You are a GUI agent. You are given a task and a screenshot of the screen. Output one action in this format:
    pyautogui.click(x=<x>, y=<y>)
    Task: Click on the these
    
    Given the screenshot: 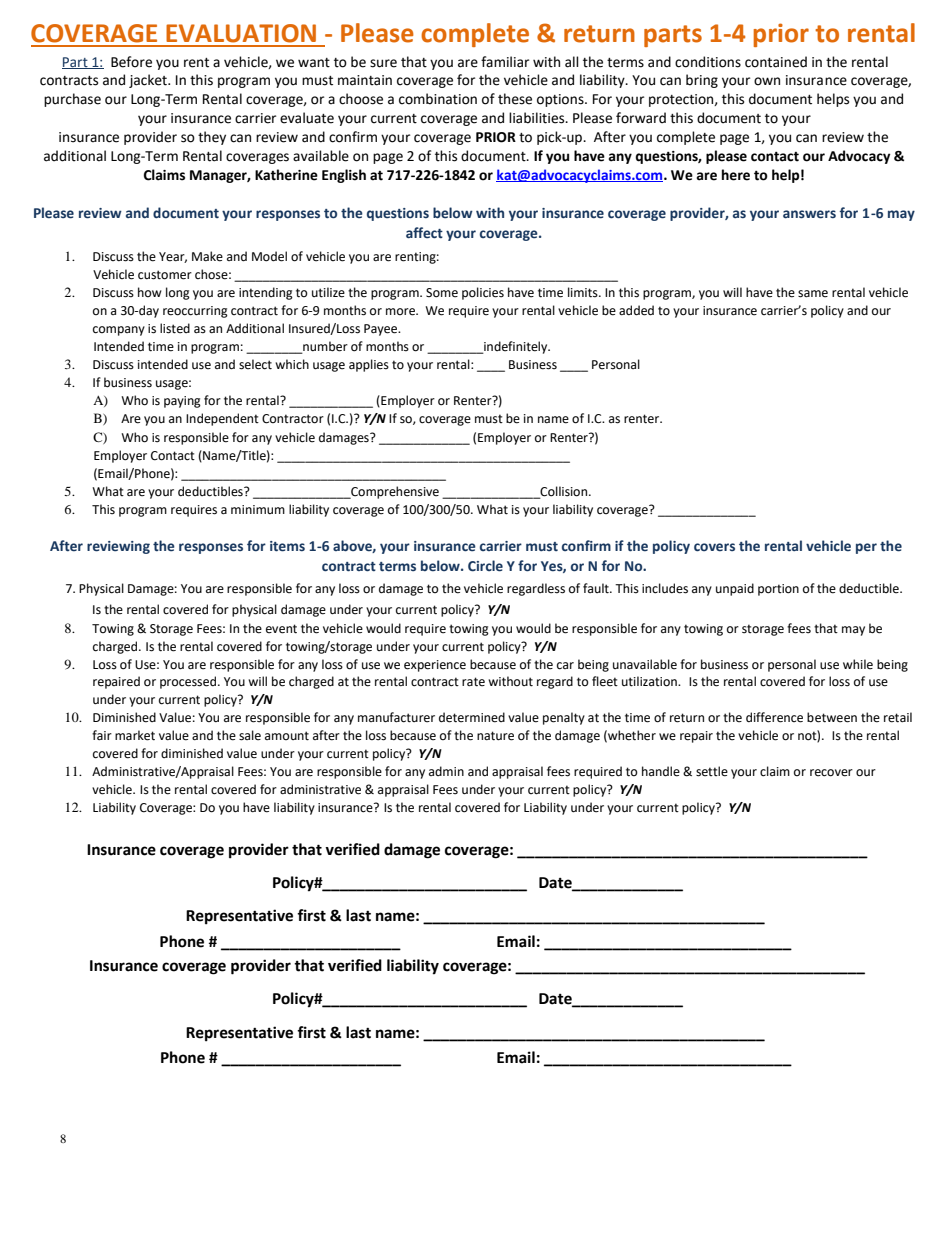 What is the action you would take?
    pyautogui.click(x=515, y=99)
